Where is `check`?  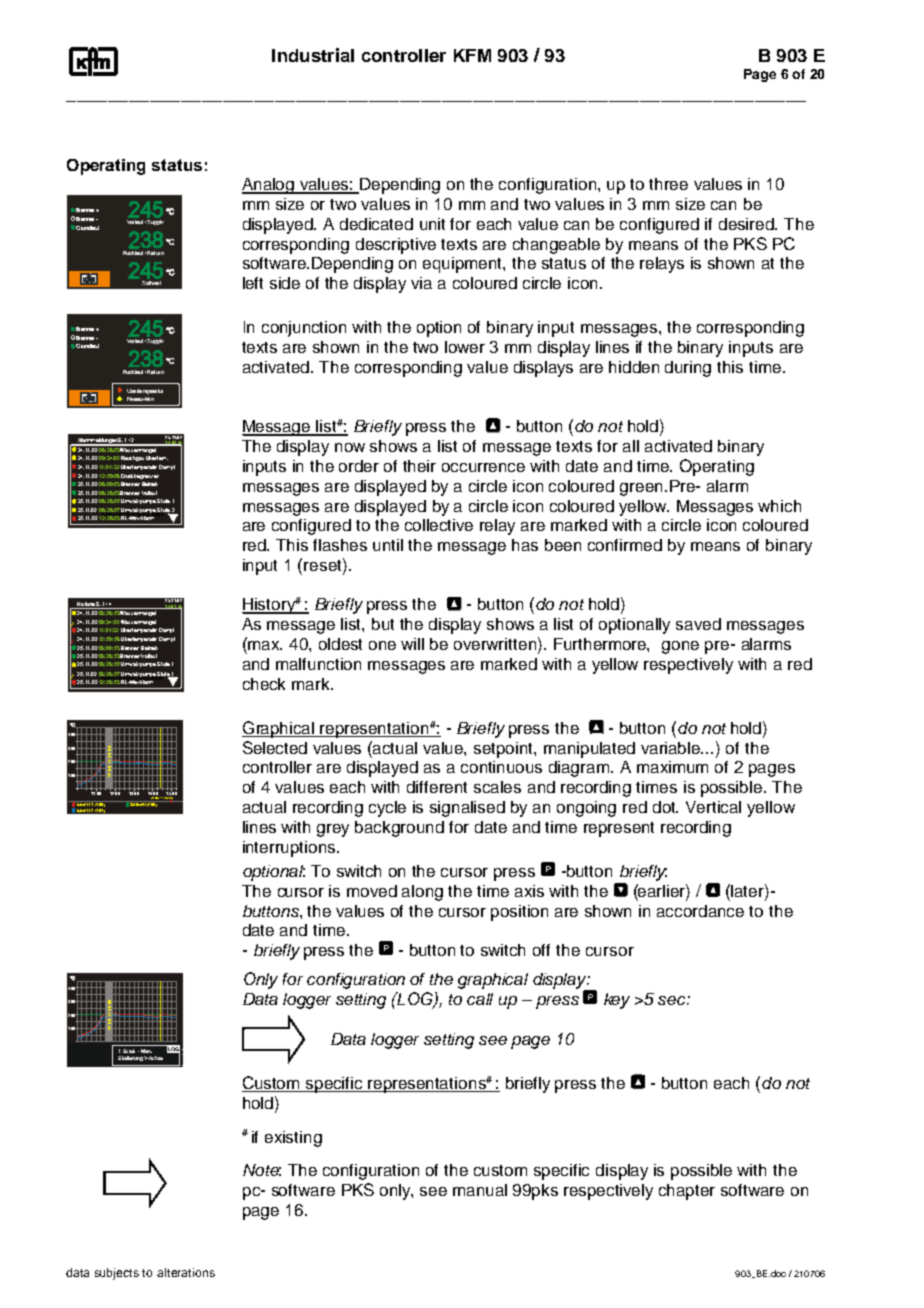
check is located at coordinates (264, 684).
